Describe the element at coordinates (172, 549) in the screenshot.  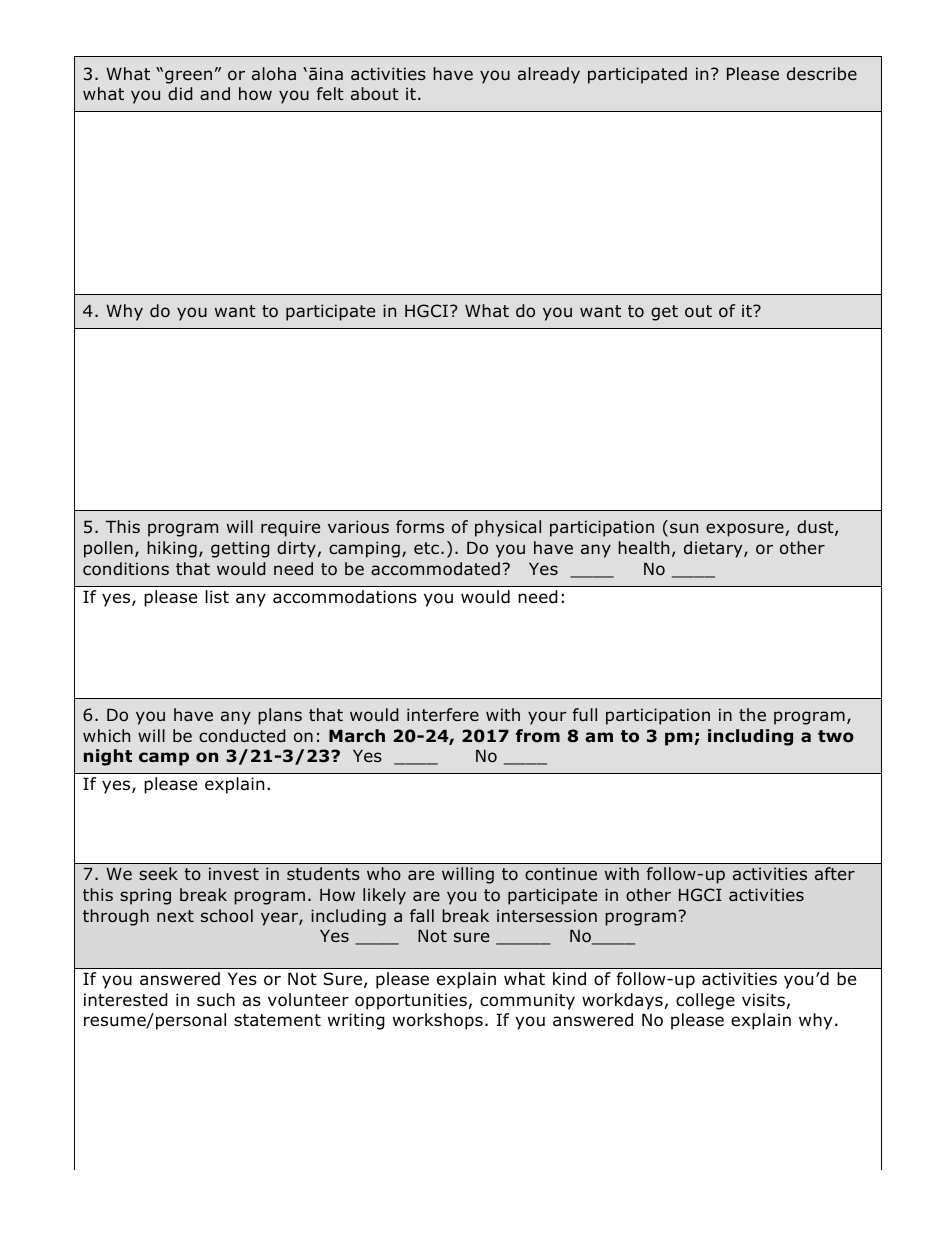
I see `hiking` at that location.
